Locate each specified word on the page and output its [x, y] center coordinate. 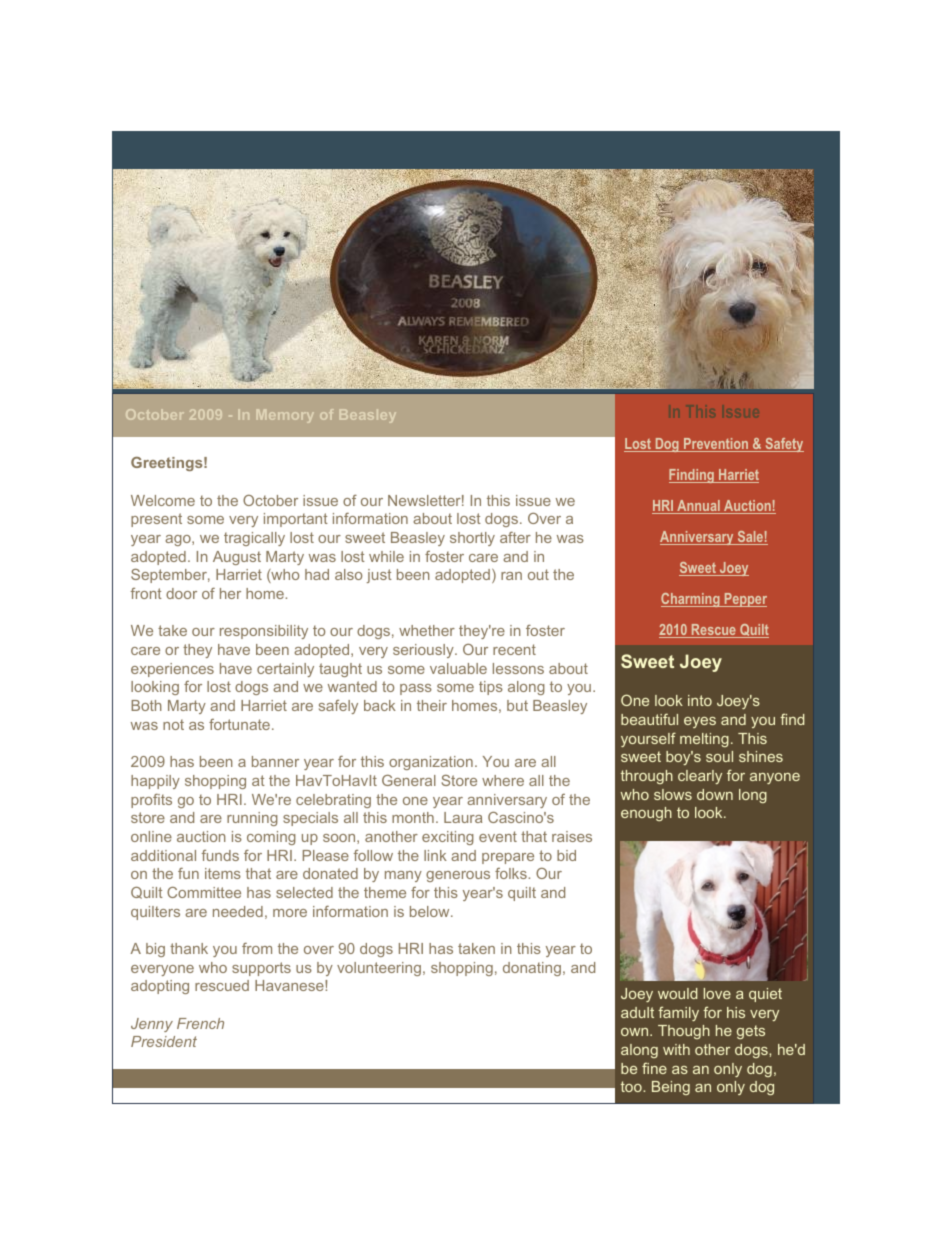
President [164, 1041]
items [223, 873]
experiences [172, 670]
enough [646, 814]
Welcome [163, 500]
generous [458, 876]
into [700, 700]
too [632, 1086]
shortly [472, 539]
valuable [458, 668]
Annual [698, 507]
